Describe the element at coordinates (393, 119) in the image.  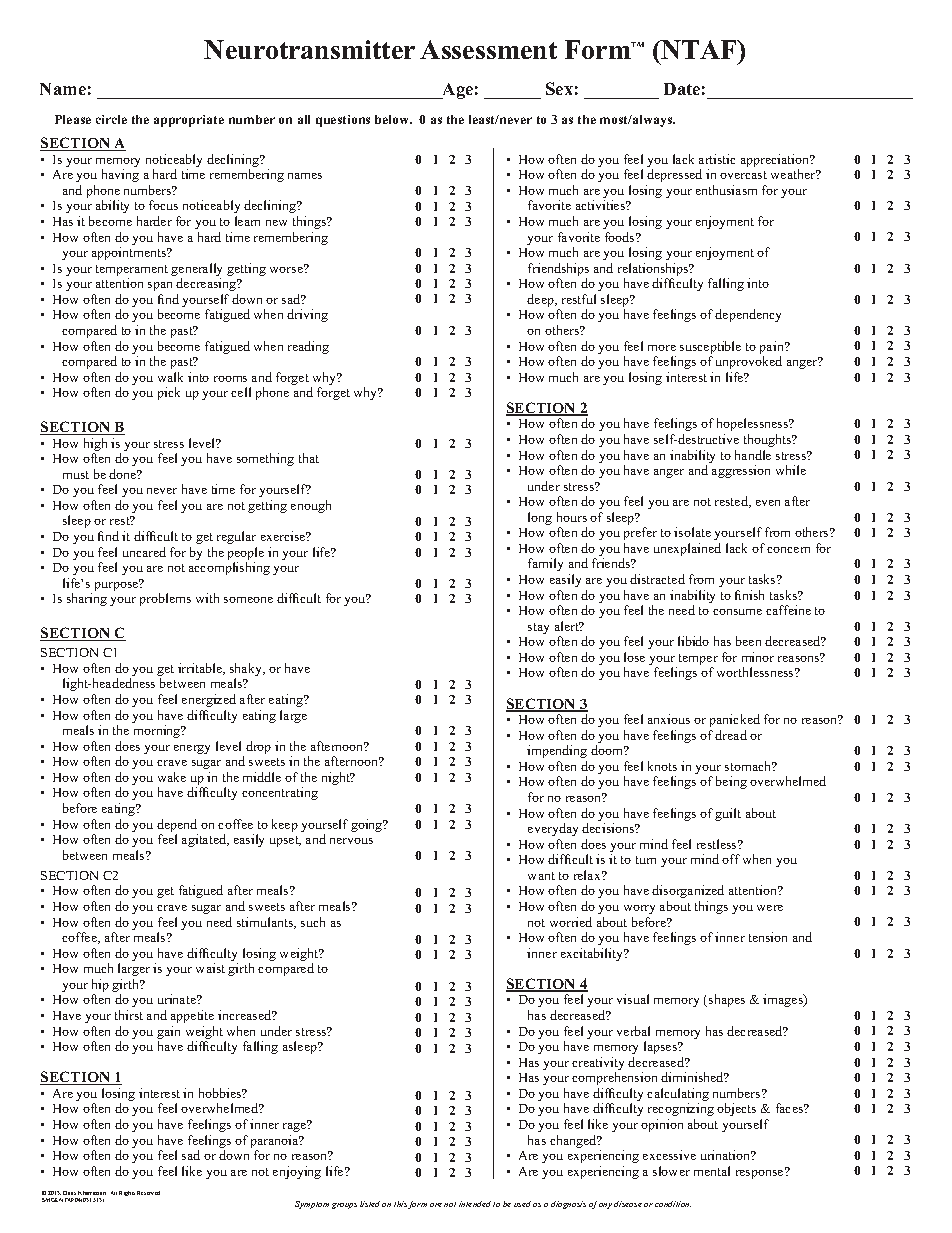
I see `below` at that location.
